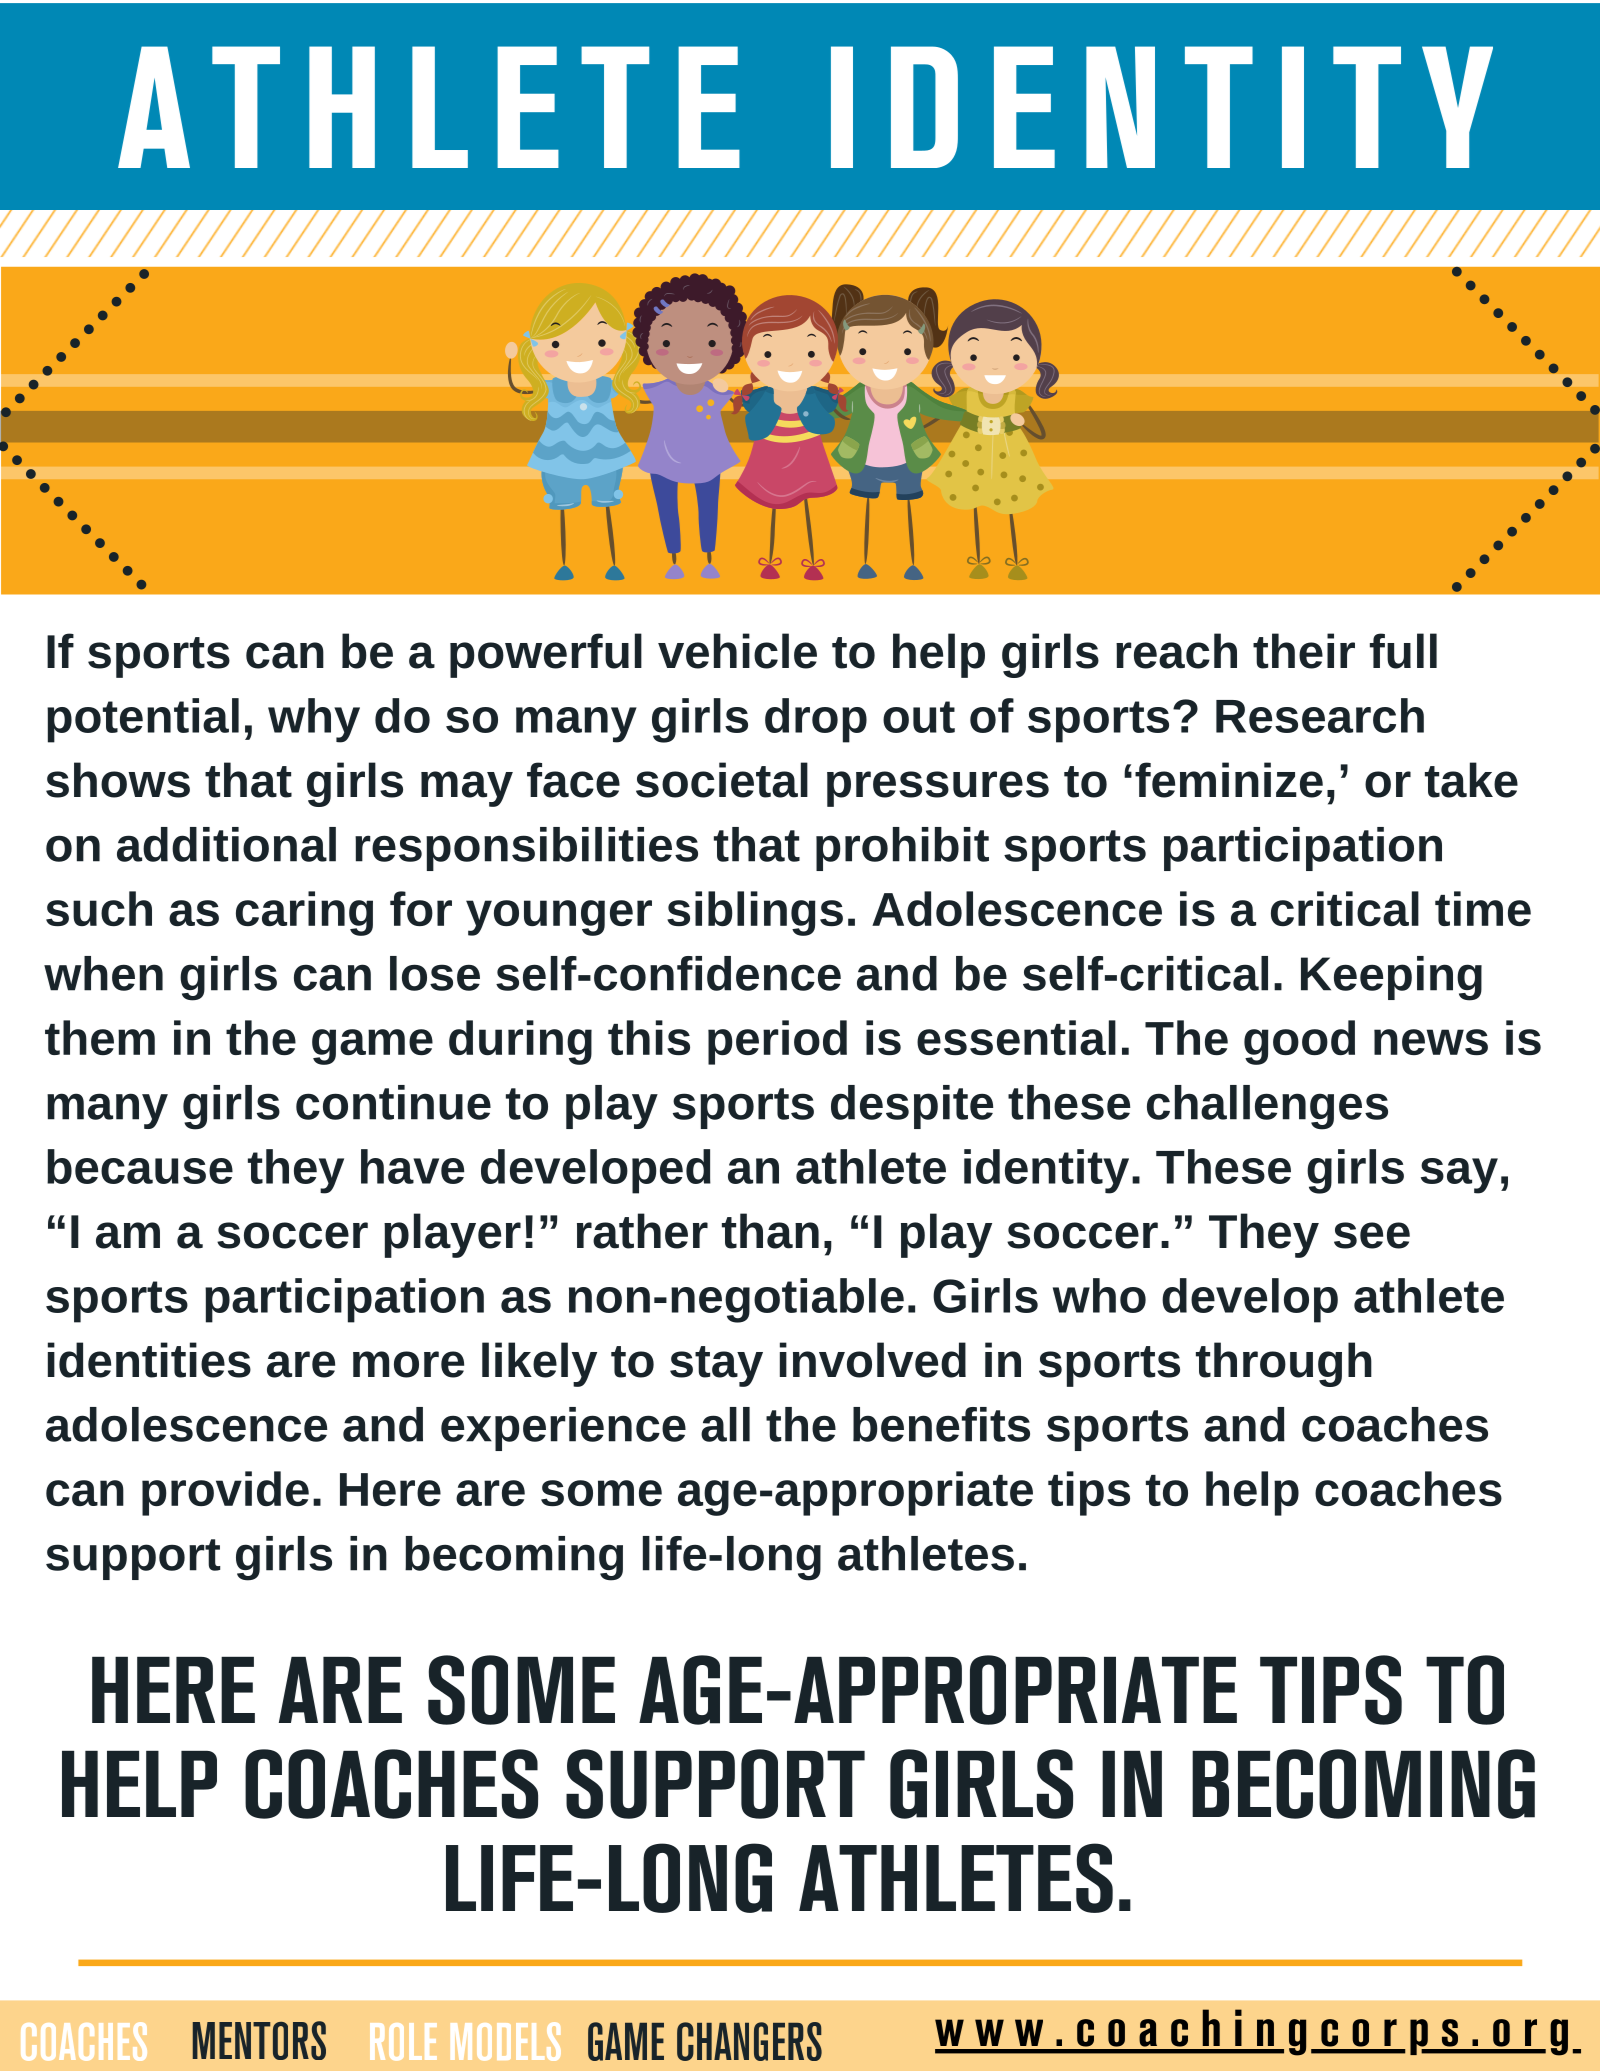 The width and height of the screenshot is (1600, 2071). Describe the element at coordinates (1284, 1364) in the screenshot. I see `through` at that location.
